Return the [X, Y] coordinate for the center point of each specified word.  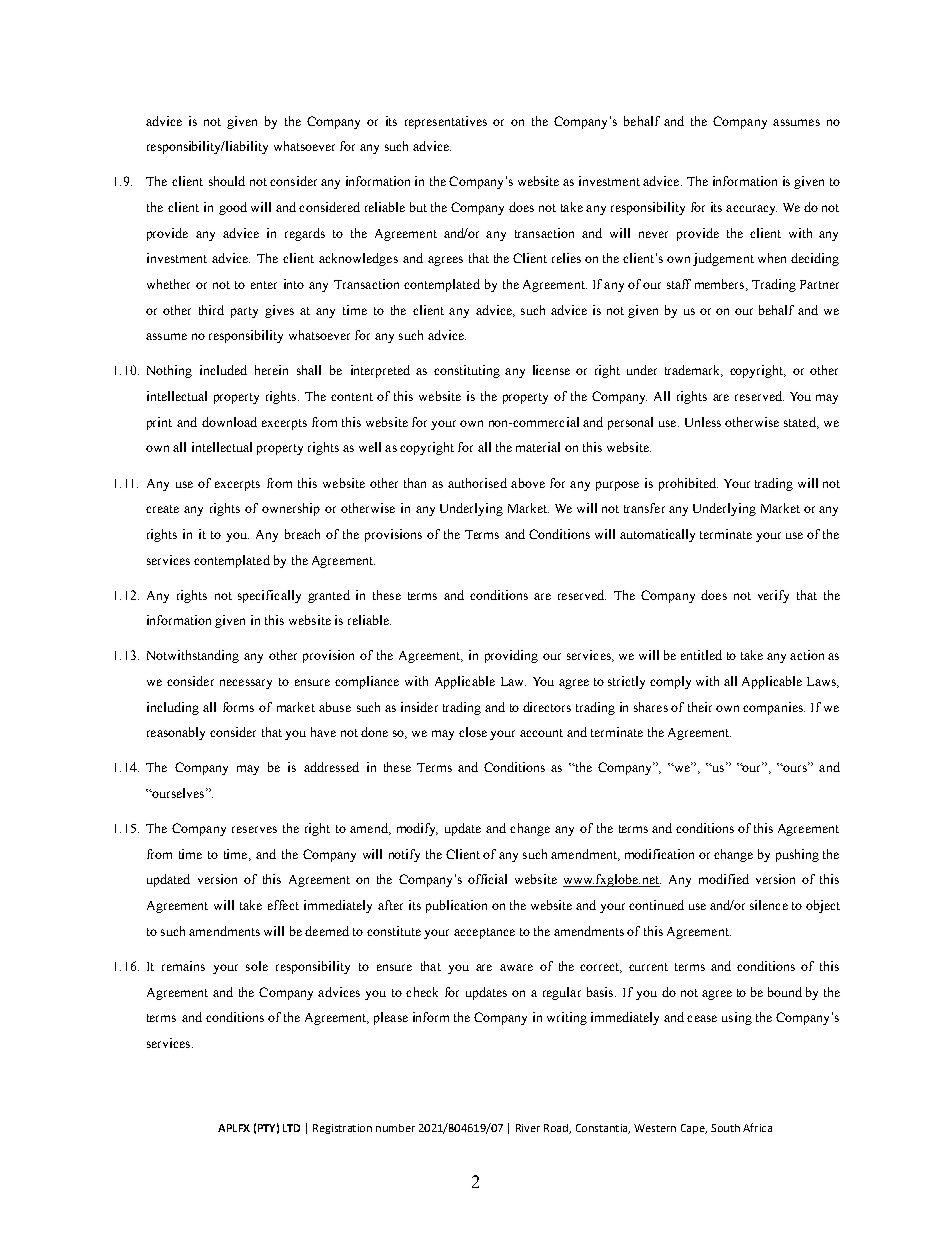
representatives [446, 122]
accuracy [751, 210]
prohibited [688, 484]
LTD [291, 1128]
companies [774, 708]
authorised [477, 483]
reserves [254, 829]
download [229, 422]
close [473, 732]
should [227, 181]
